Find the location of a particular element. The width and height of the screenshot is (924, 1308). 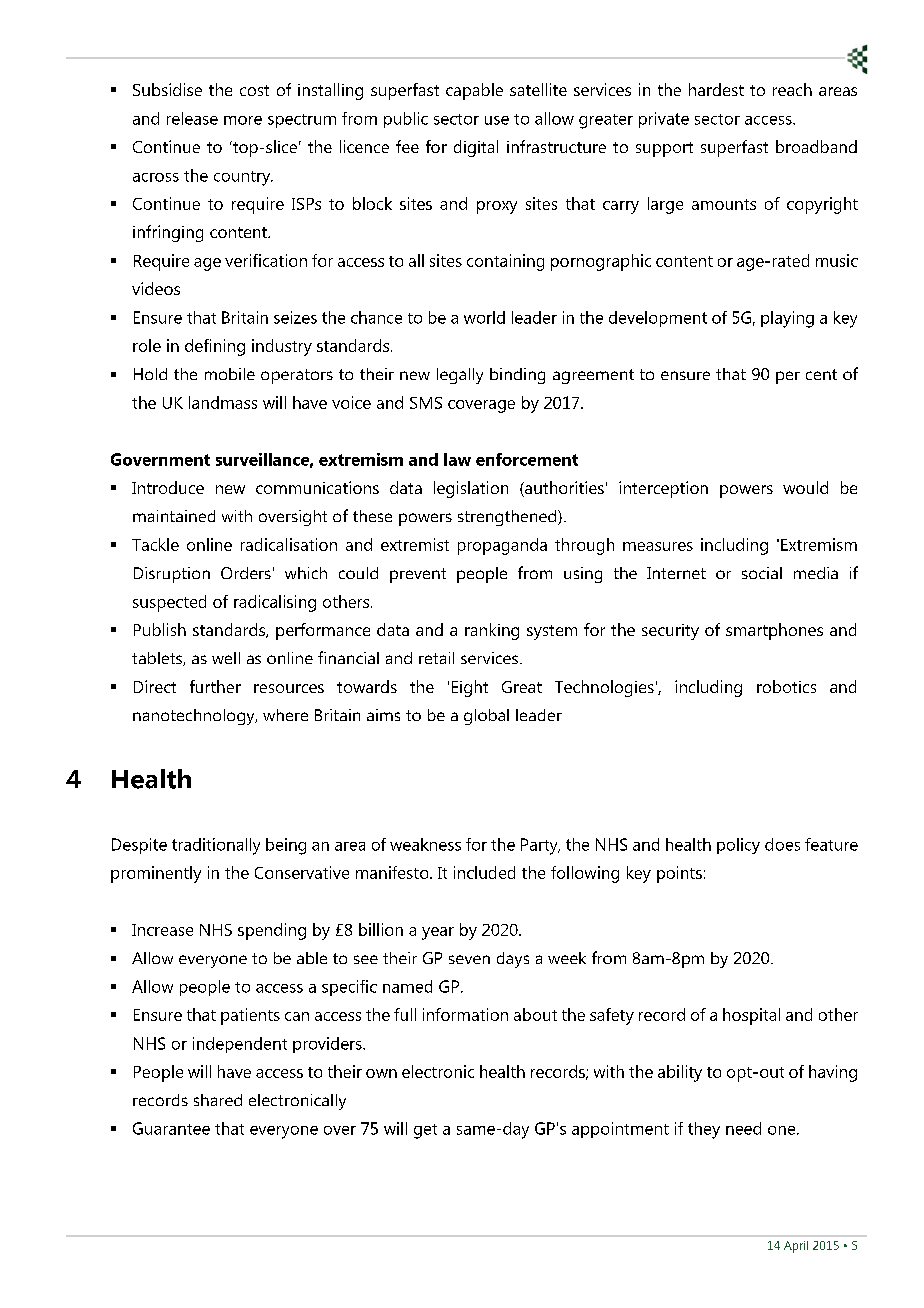

more is located at coordinates (243, 120).
